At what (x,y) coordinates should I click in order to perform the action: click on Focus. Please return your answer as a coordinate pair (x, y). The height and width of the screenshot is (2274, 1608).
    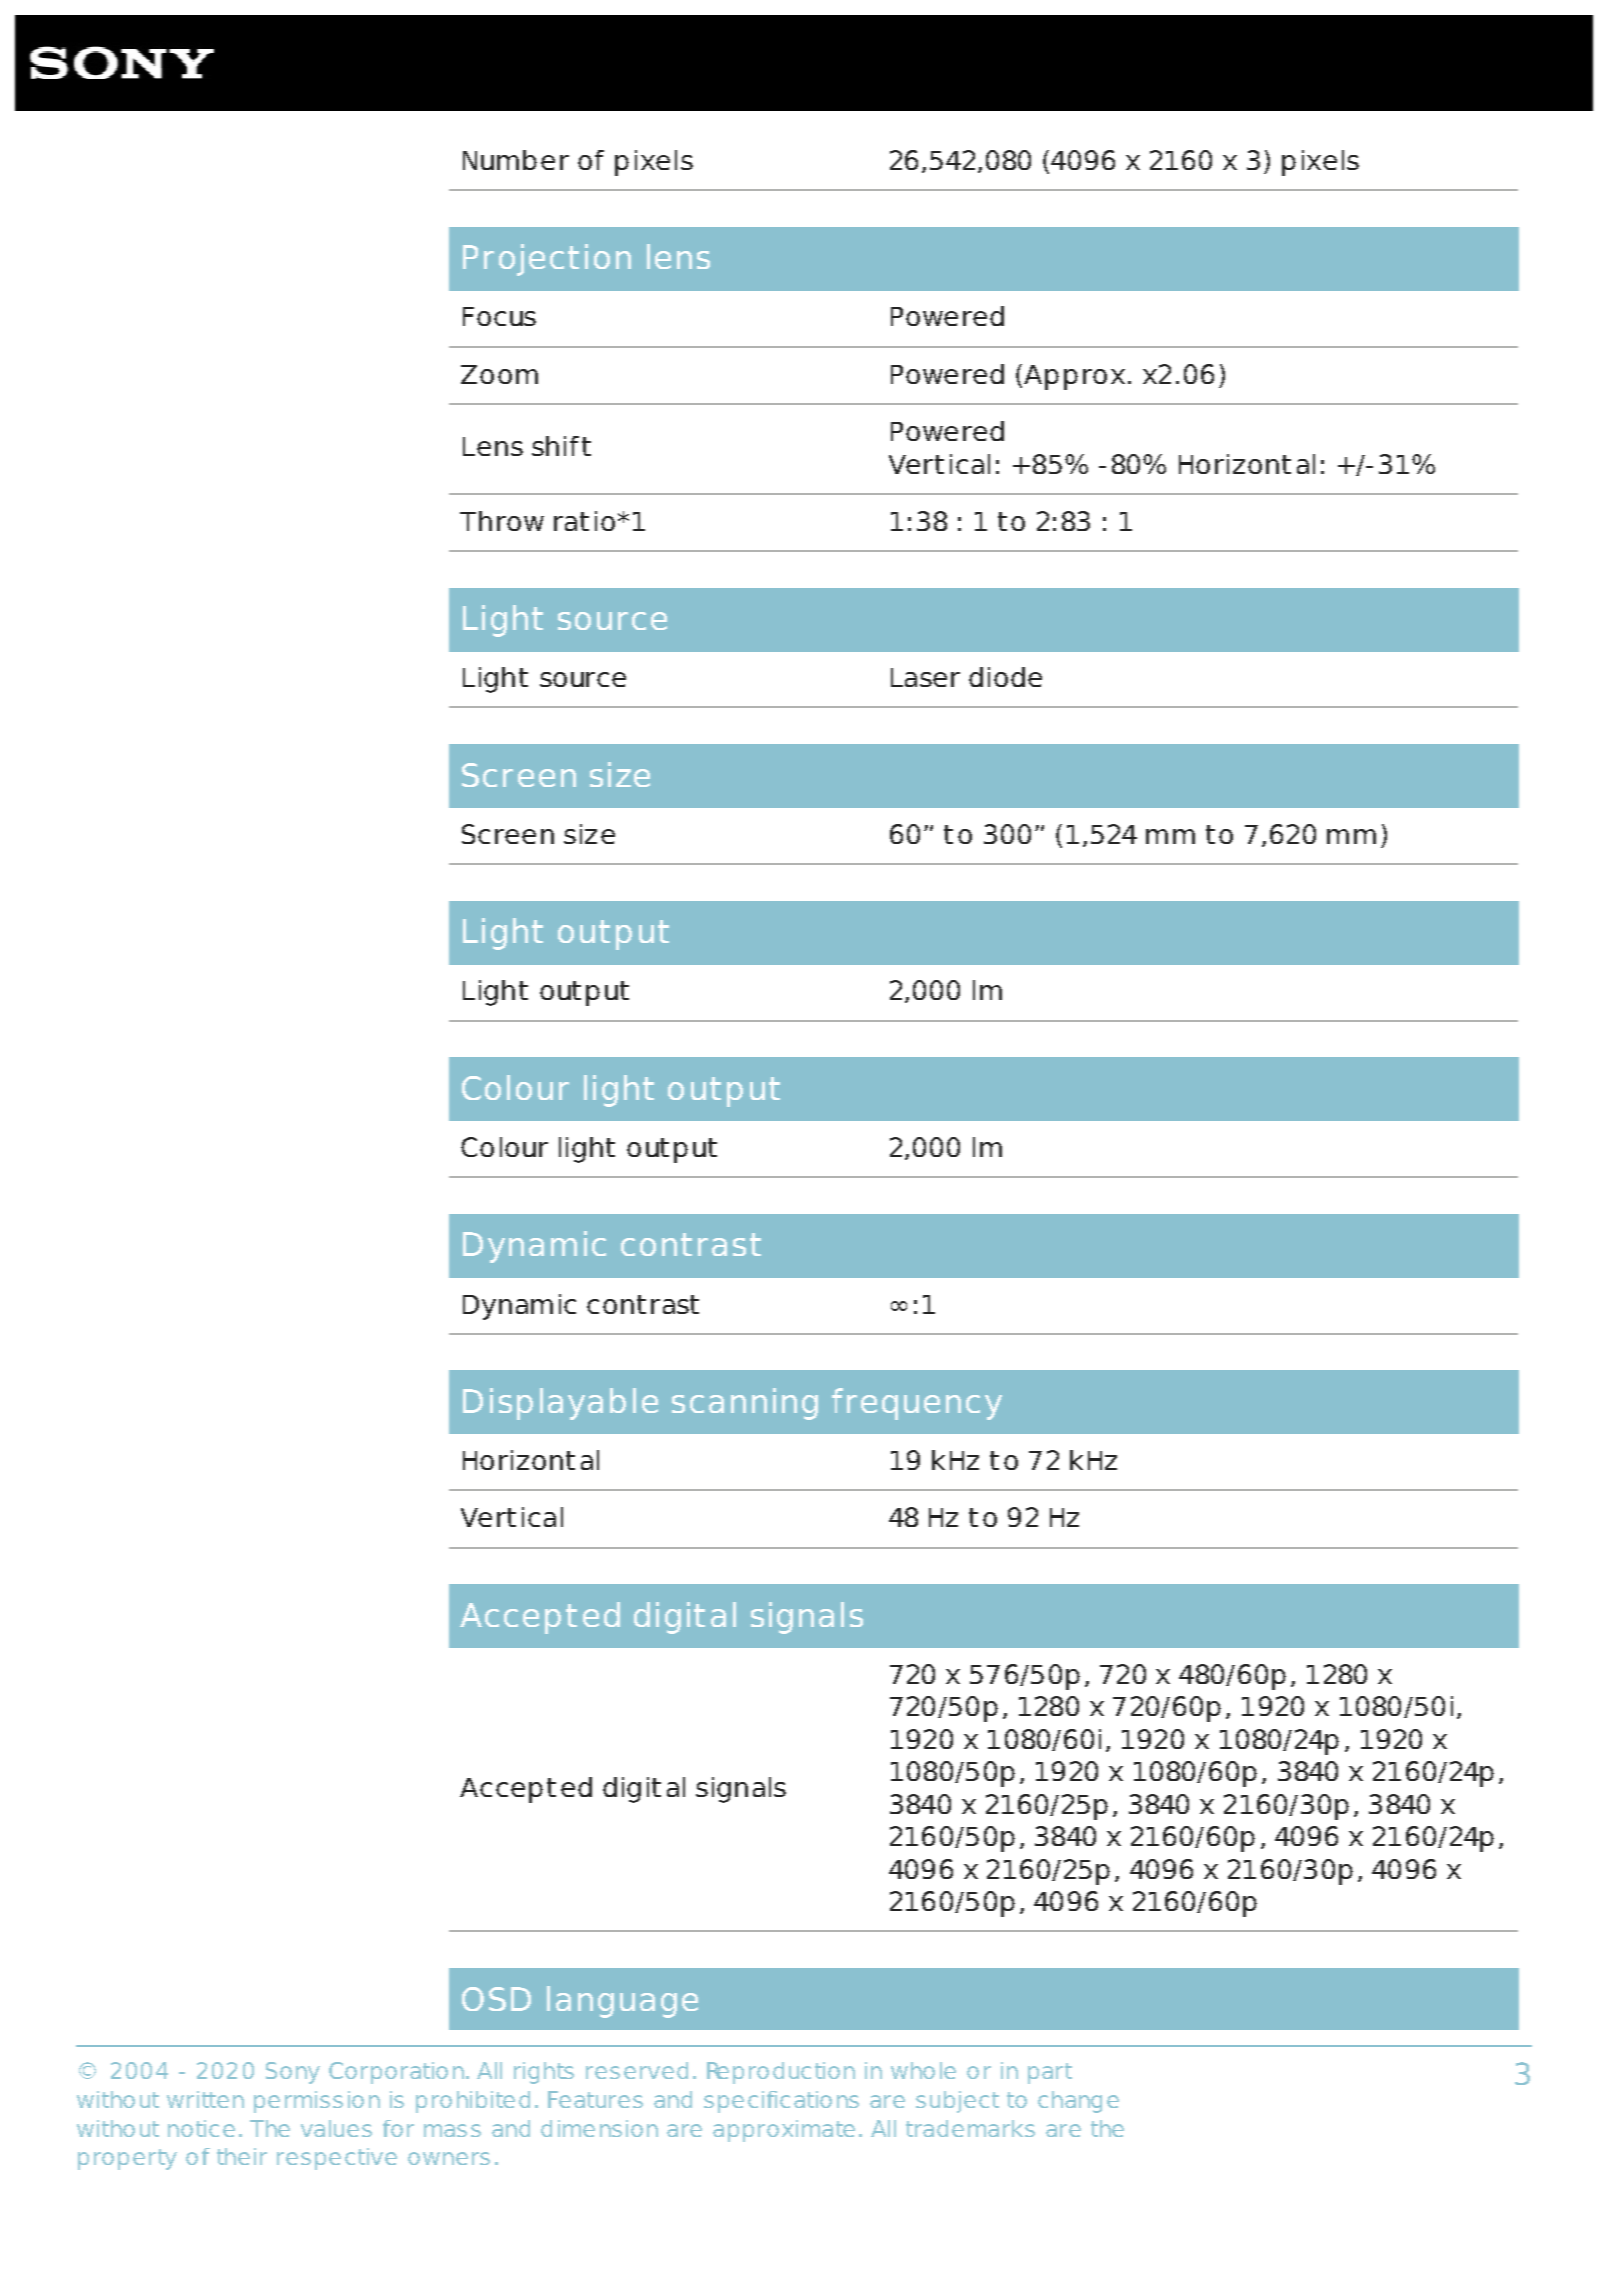
    Looking at the image, I should click on (499, 316).
